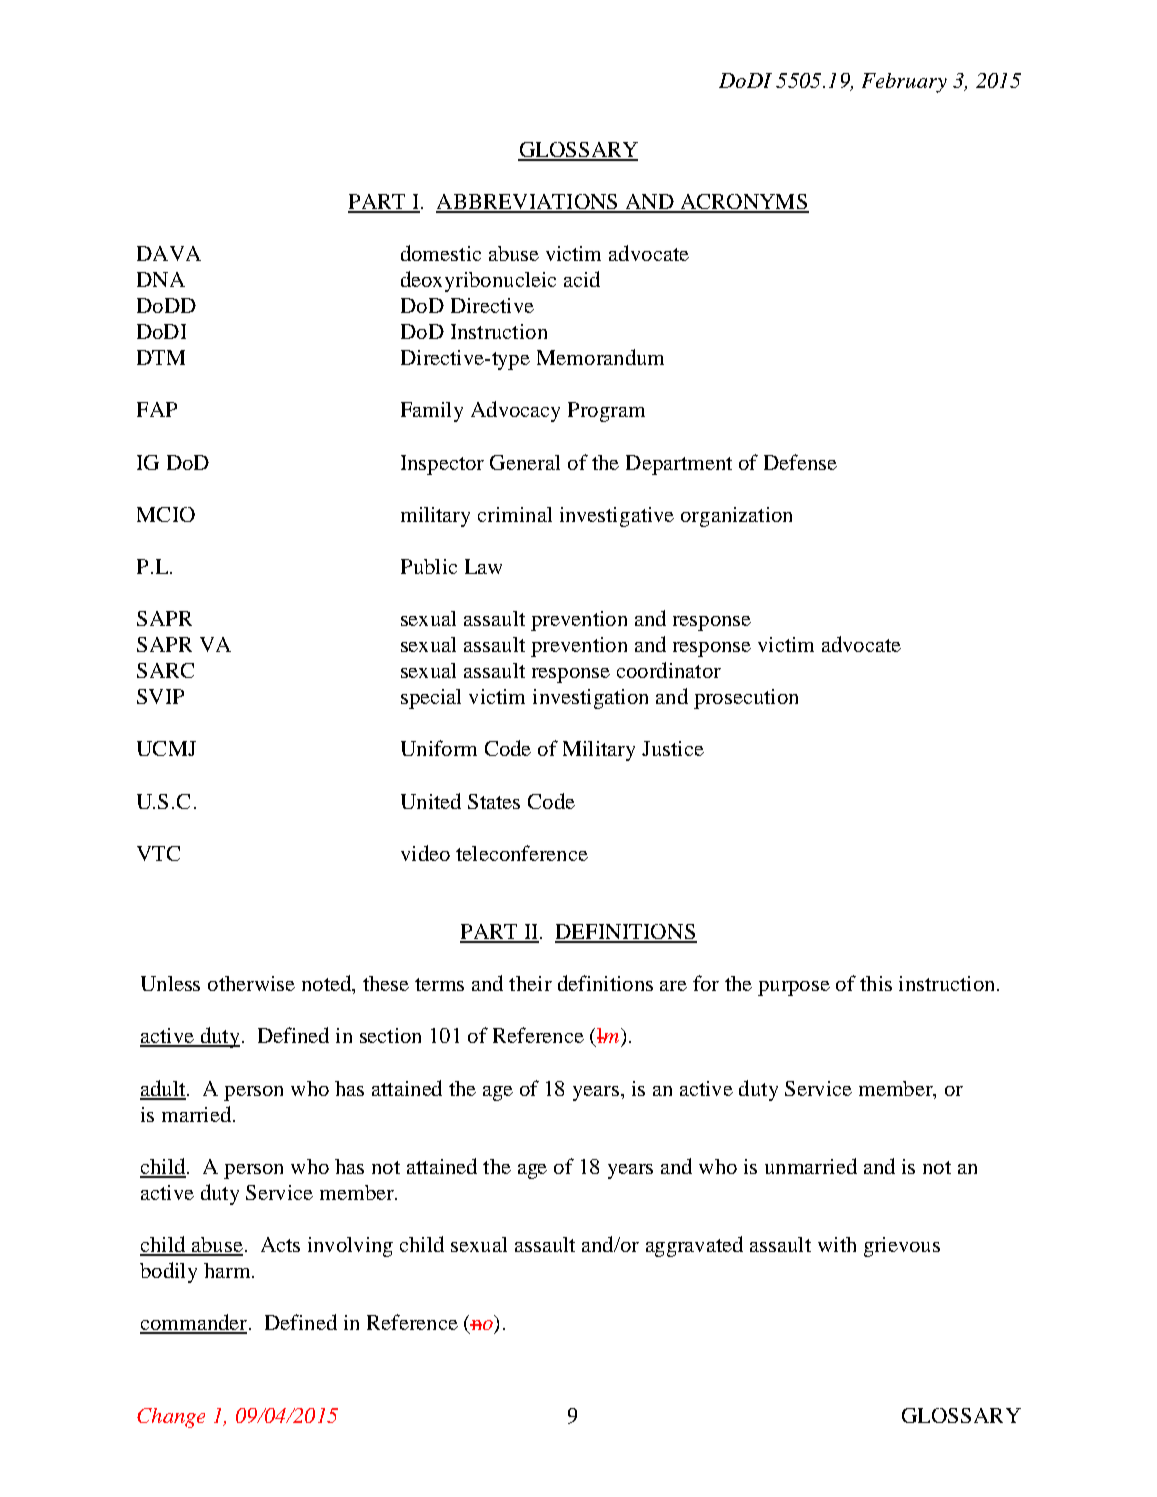  What do you see at coordinates (441, 253) in the image?
I see `domestic` at bounding box center [441, 253].
